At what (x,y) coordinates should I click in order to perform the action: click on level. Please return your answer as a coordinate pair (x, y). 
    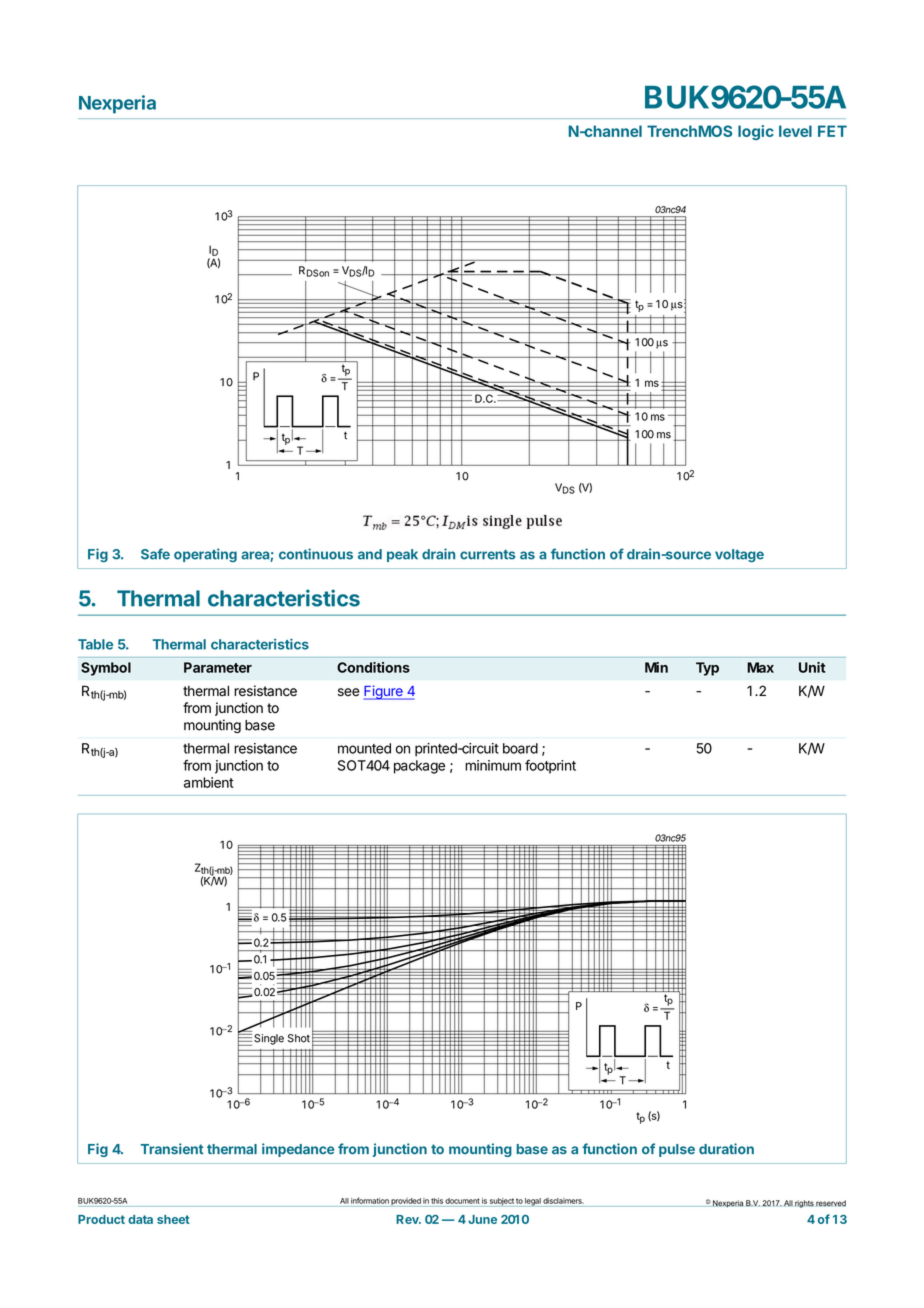
    Looking at the image, I should click on (795, 131).
